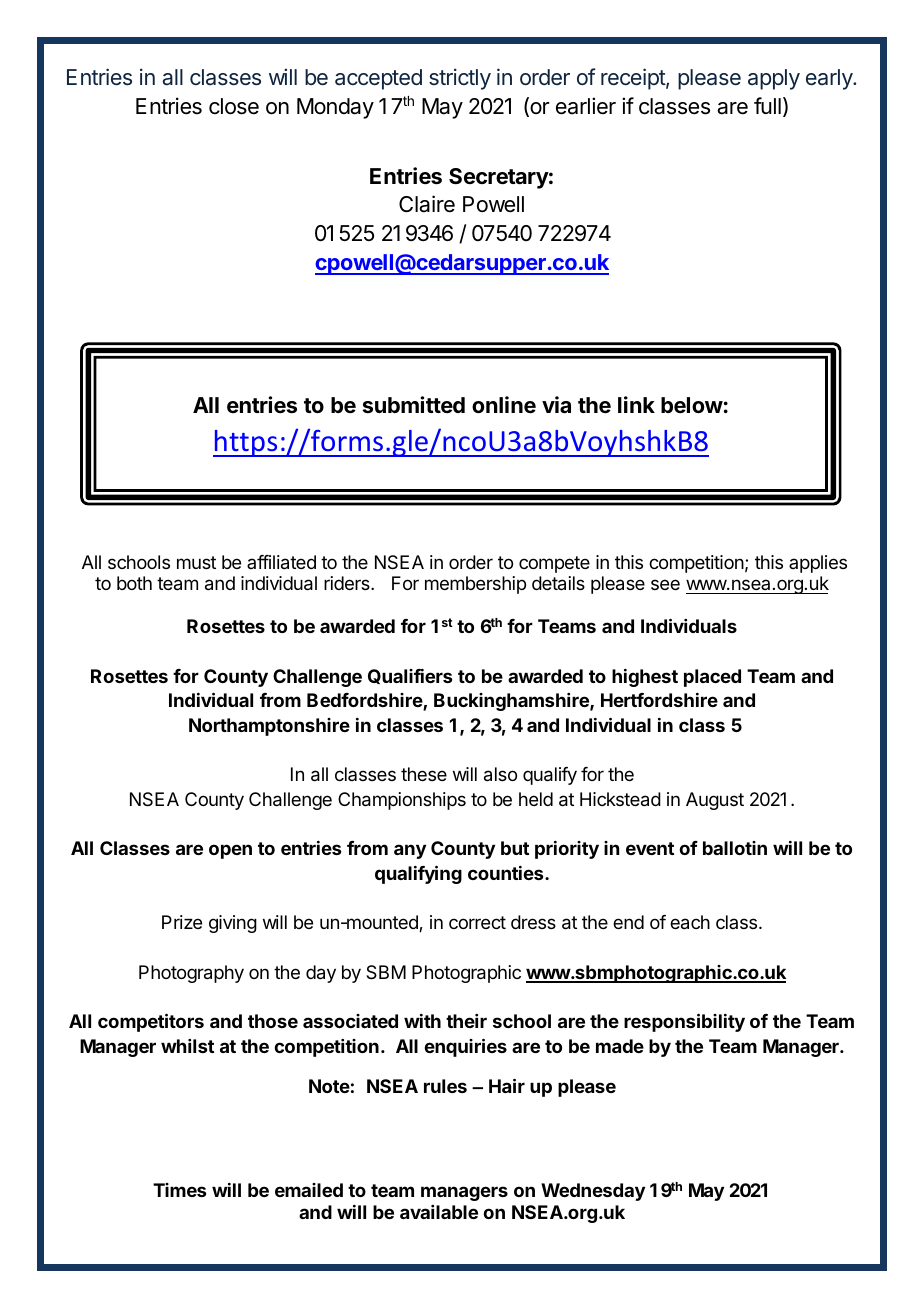  I want to click on must, so click(196, 562).
